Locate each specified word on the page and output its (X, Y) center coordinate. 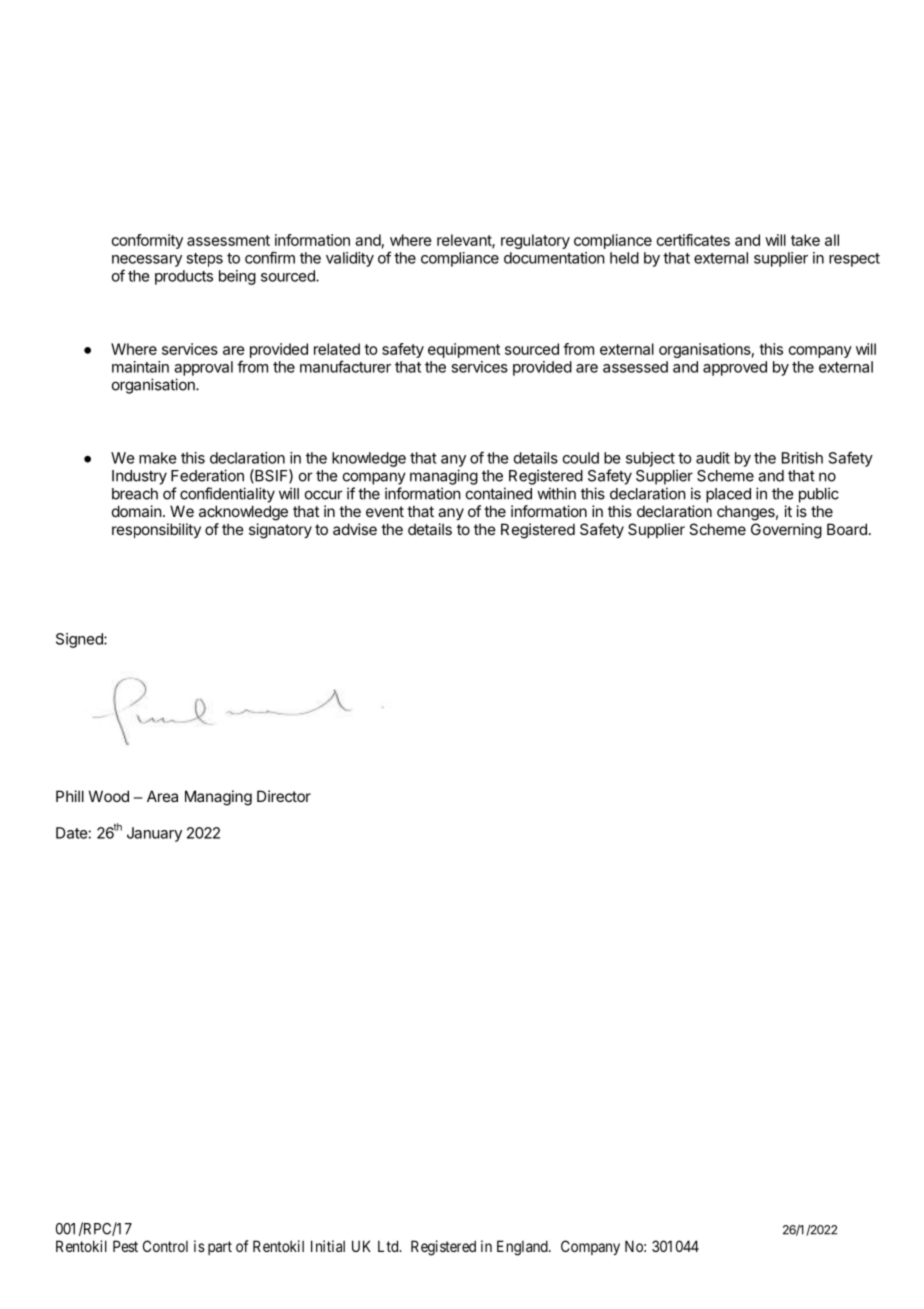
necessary (147, 261)
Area (162, 796)
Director (284, 796)
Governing (786, 531)
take (805, 240)
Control (165, 1246)
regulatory (535, 241)
